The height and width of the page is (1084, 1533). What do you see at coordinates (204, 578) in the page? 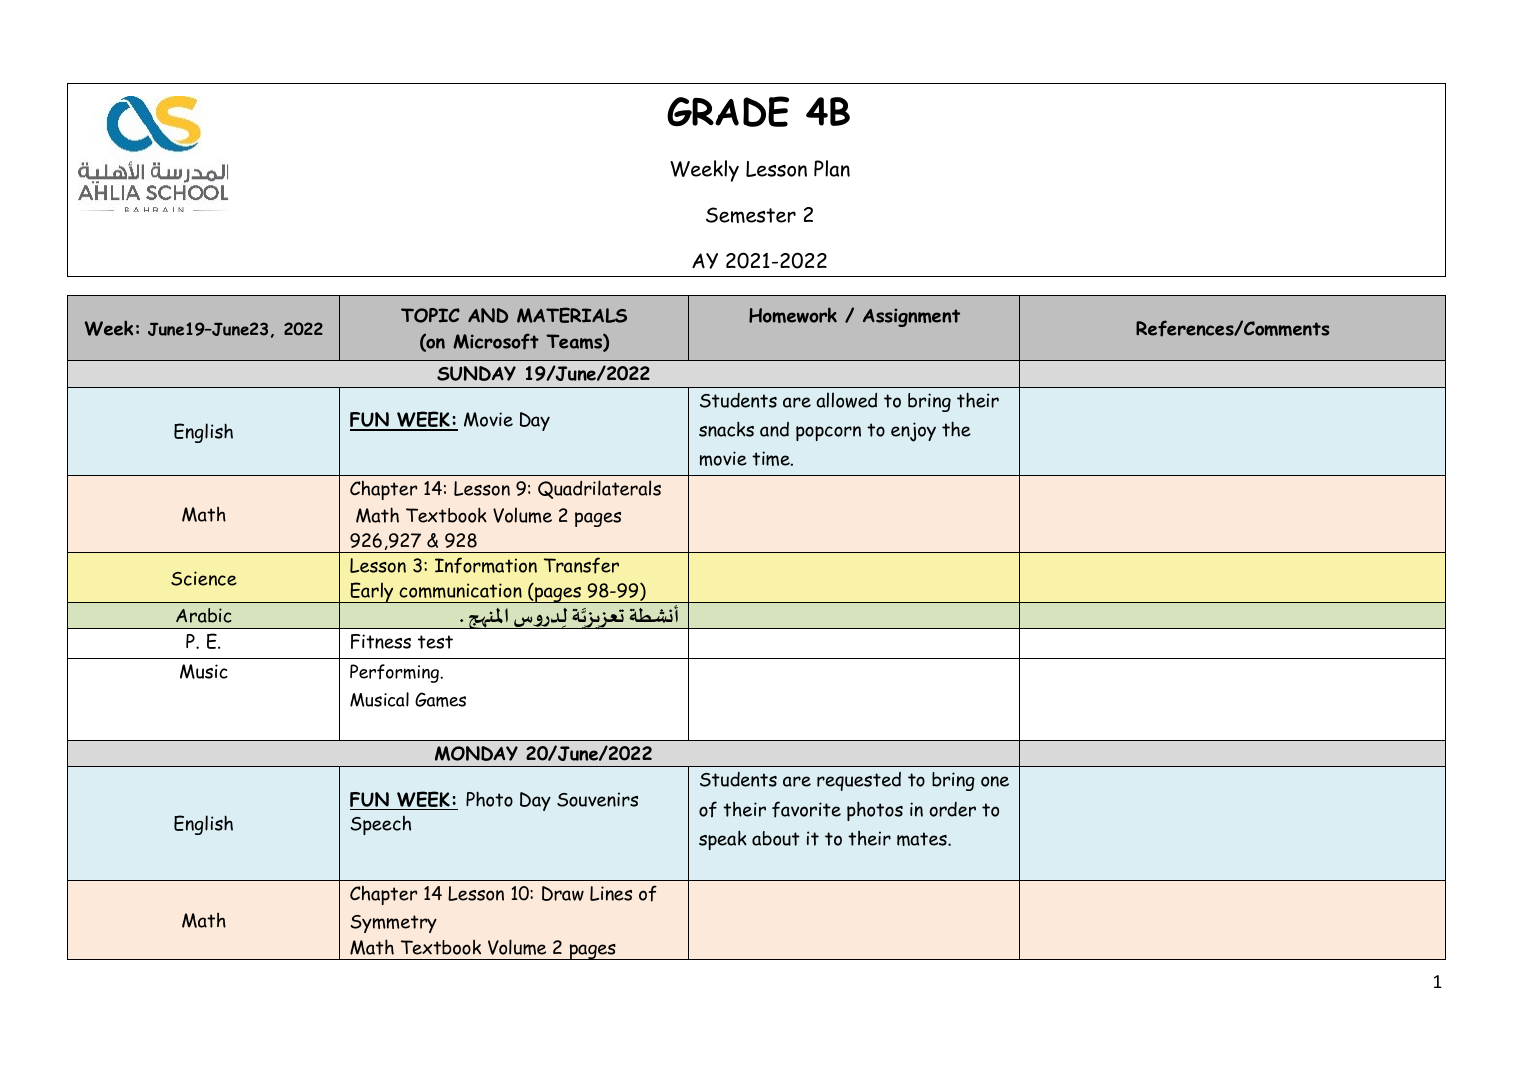
I see `Science` at bounding box center [204, 578].
